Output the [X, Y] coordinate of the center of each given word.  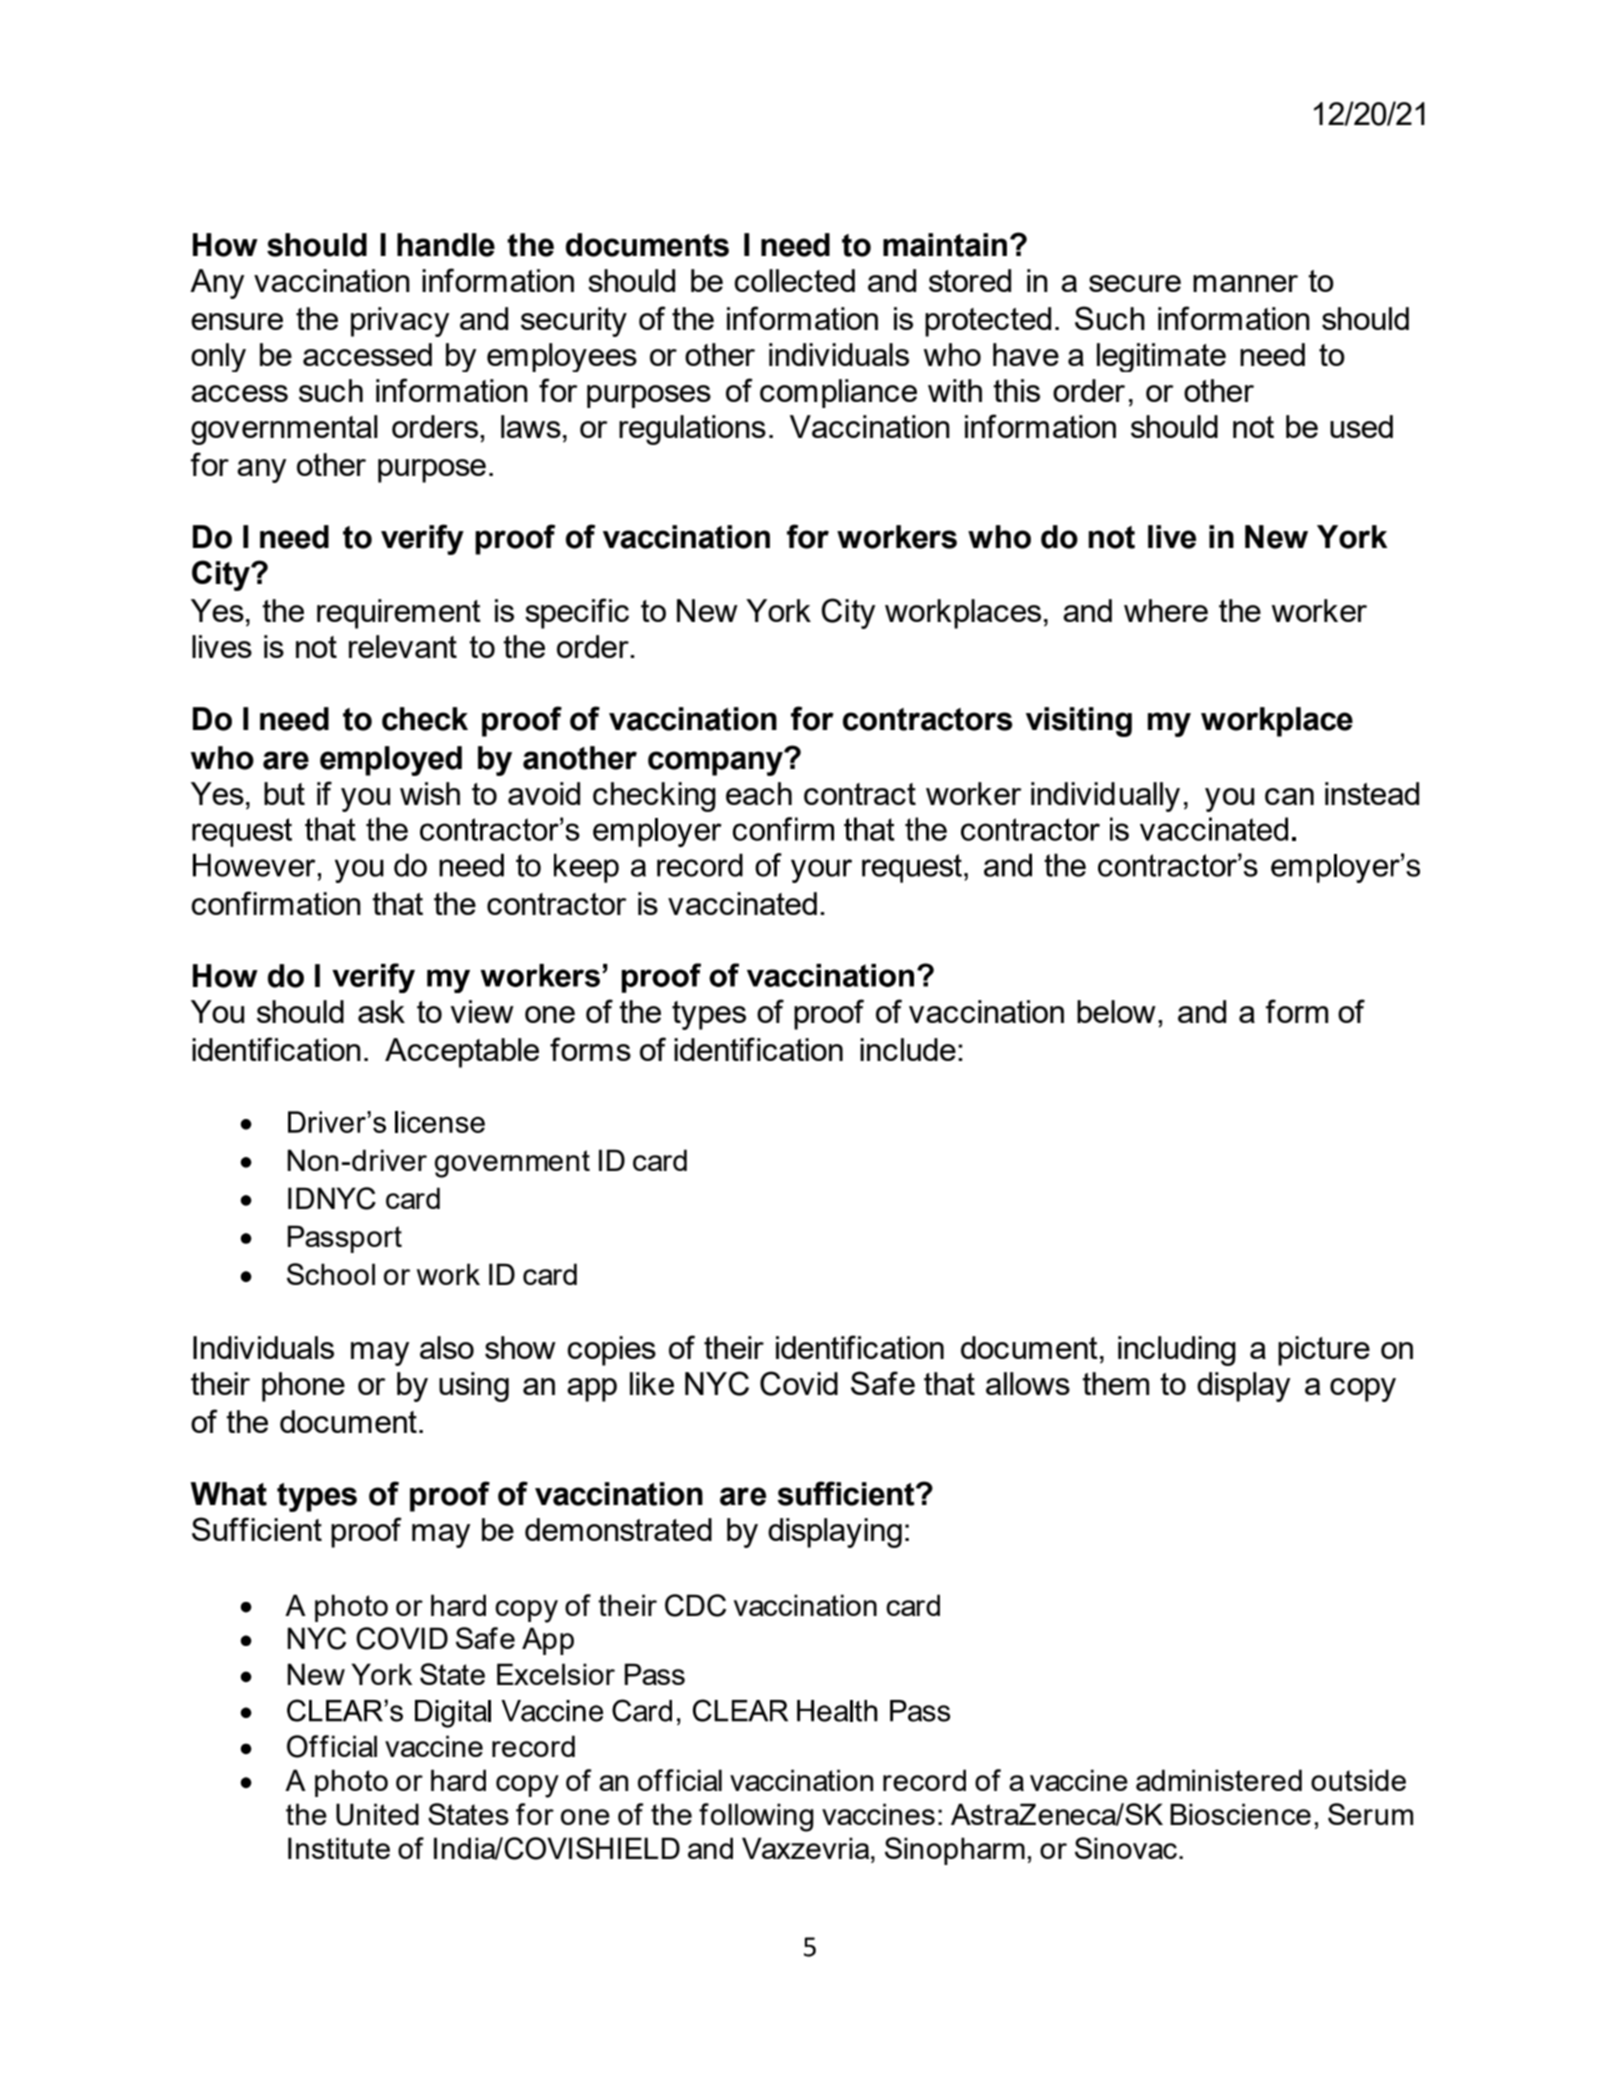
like [652, 1383]
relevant [403, 646]
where [1166, 610]
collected [794, 280]
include [908, 1049]
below [1116, 1011]
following [756, 1817]
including [1177, 1351]
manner [1245, 283]
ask [381, 1011]
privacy [400, 322]
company [716, 763]
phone [303, 1387]
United [377, 1814]
